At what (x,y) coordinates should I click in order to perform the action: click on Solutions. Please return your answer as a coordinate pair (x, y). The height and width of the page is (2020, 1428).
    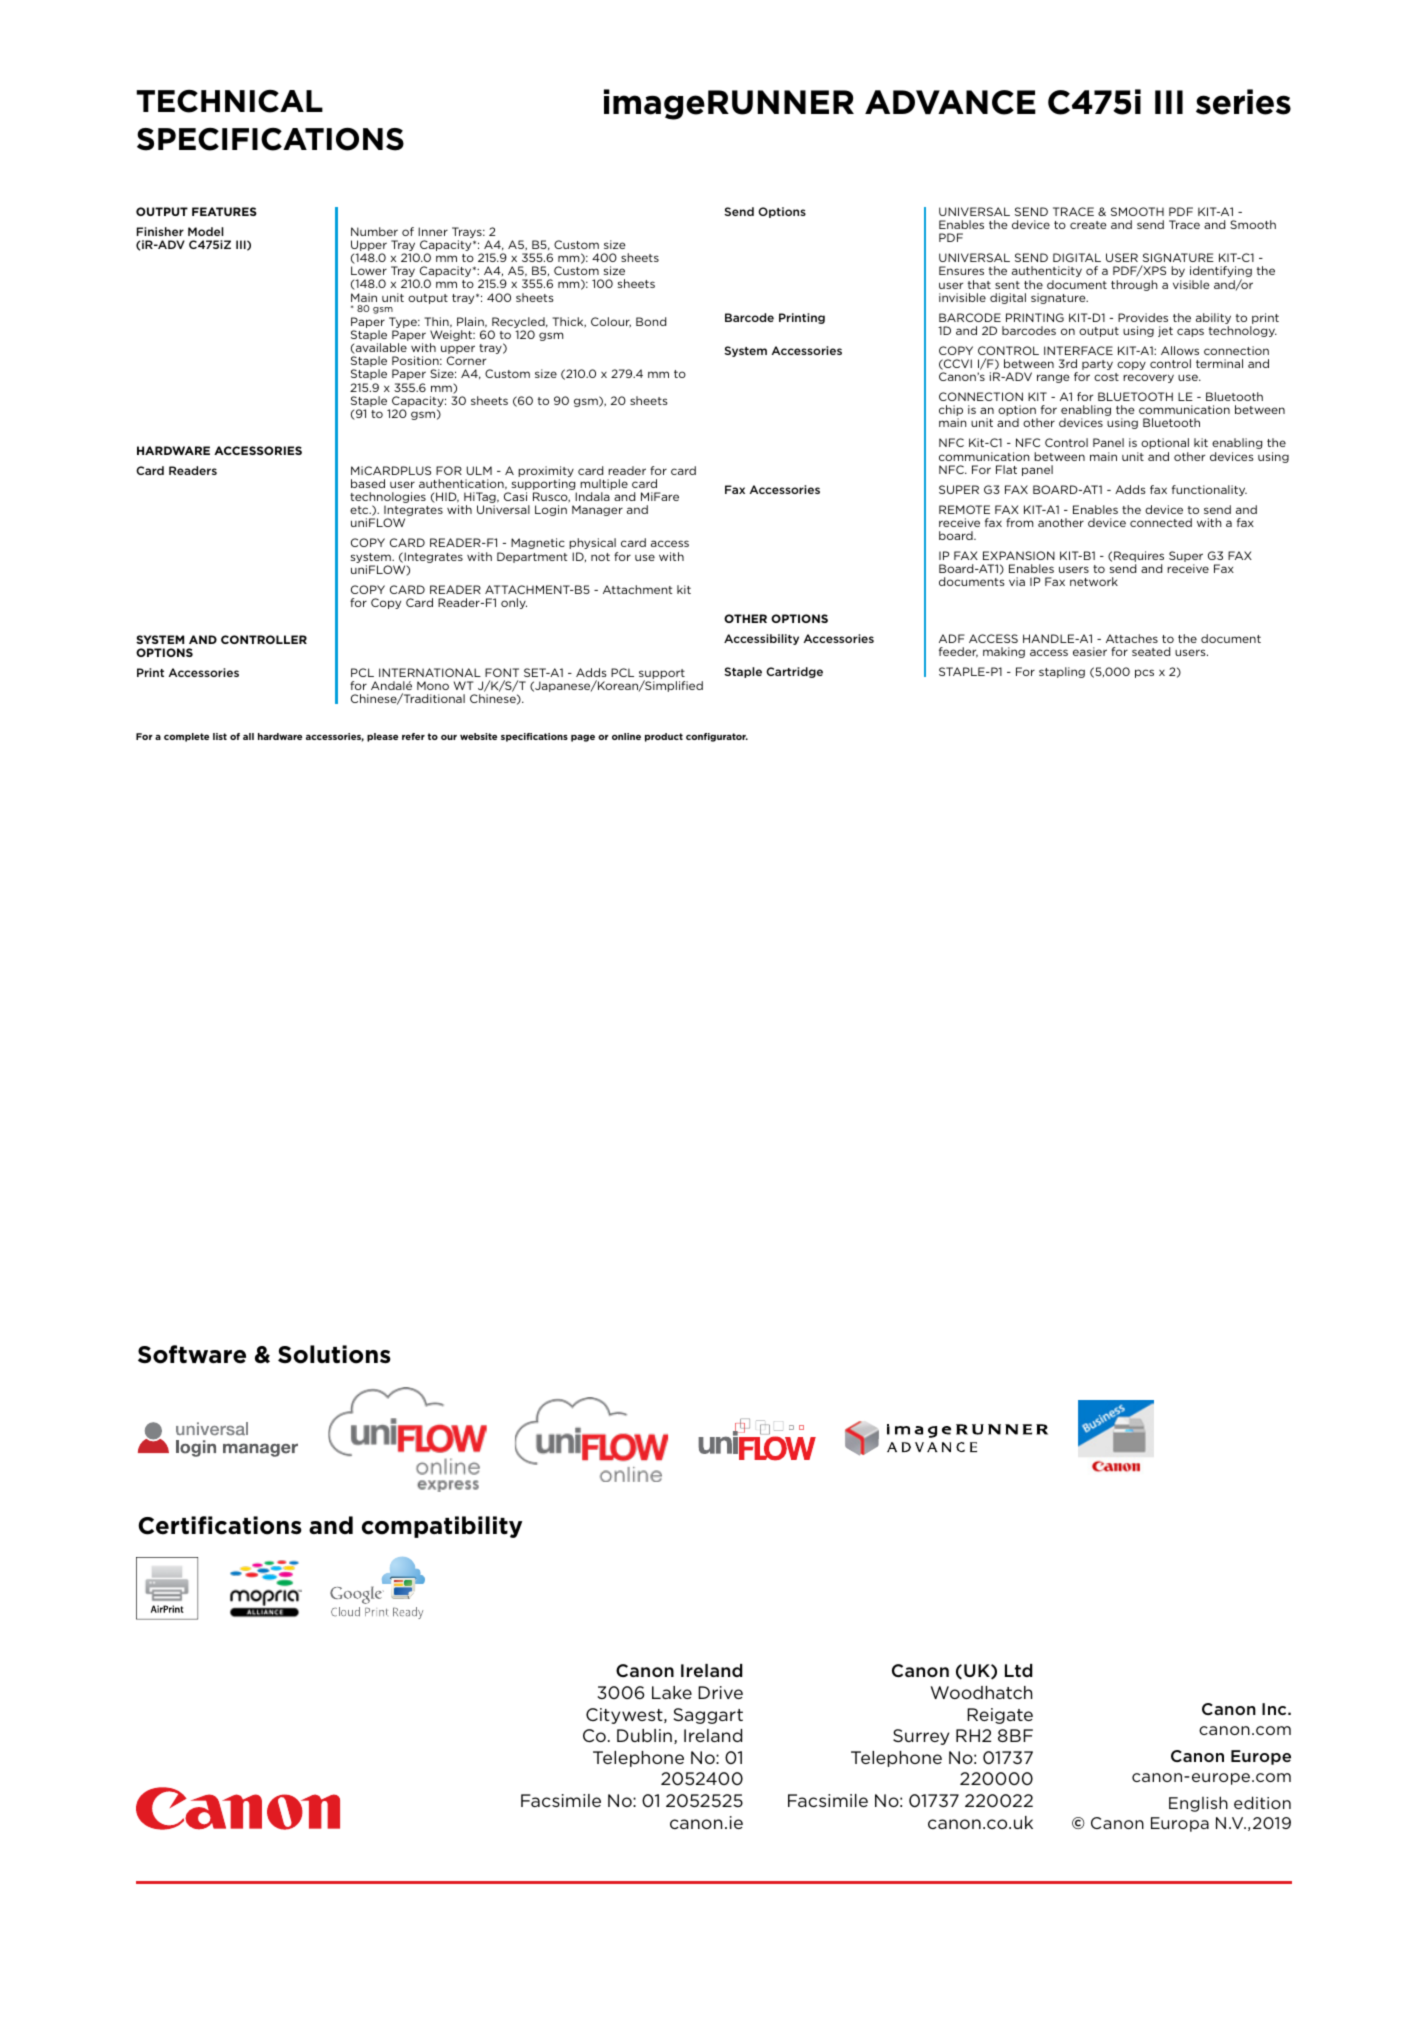
    Looking at the image, I should click on (334, 1354).
